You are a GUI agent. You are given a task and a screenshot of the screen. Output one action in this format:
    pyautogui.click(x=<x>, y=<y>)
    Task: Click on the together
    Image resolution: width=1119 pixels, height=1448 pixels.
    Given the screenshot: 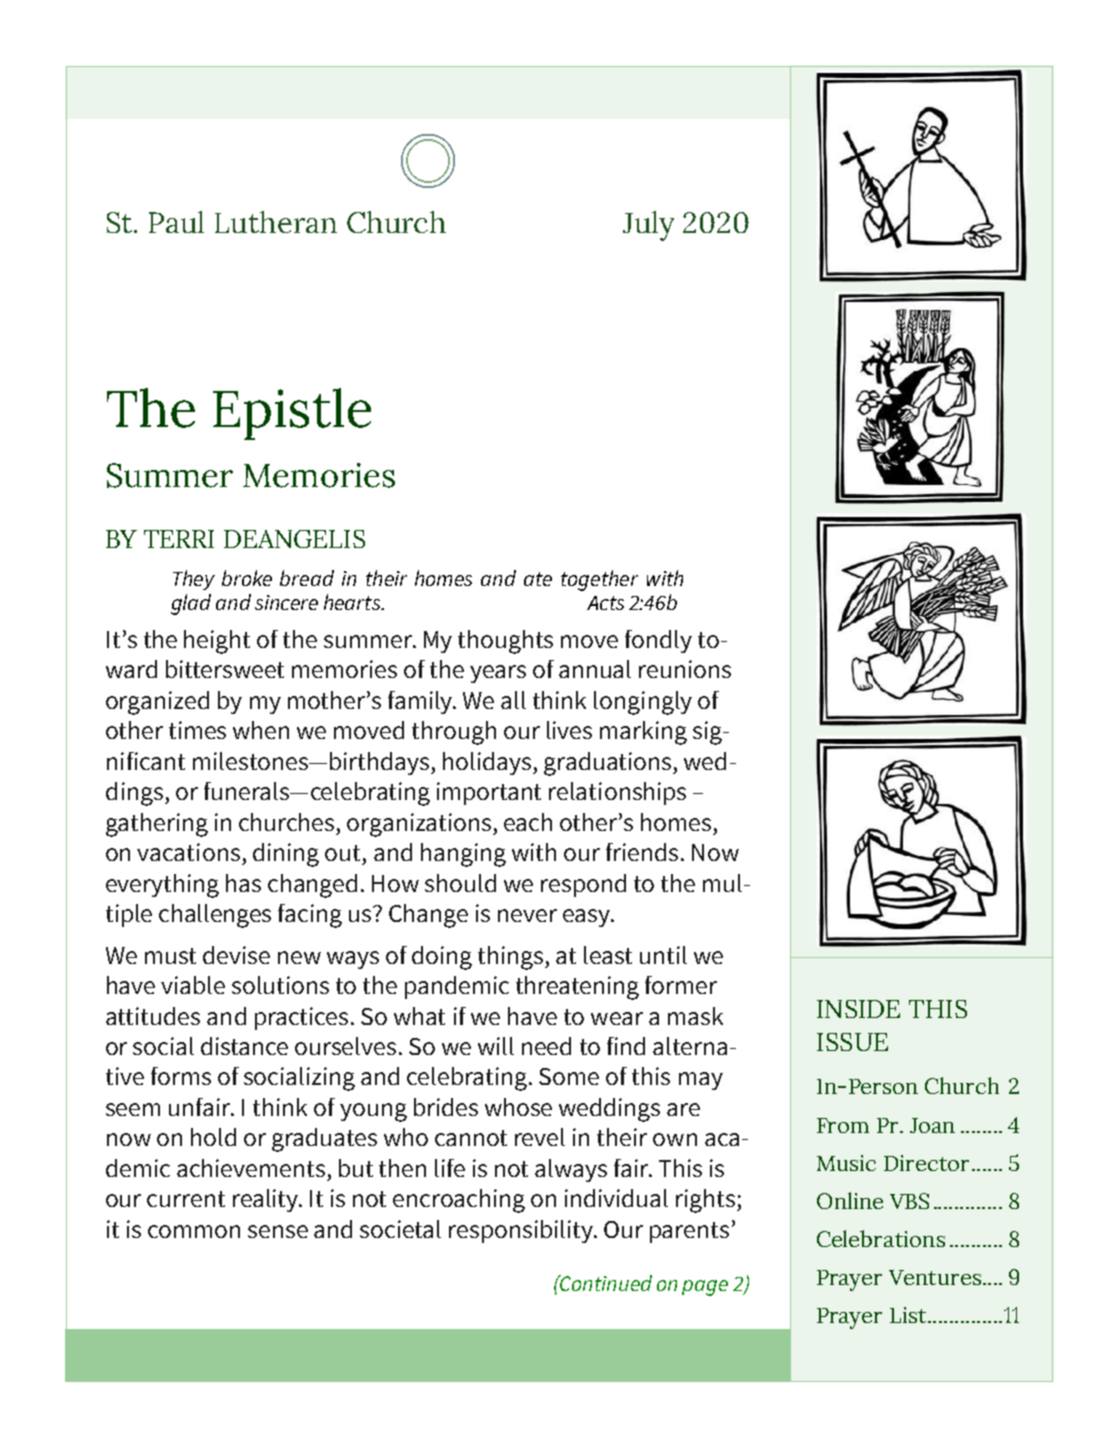 What is the action you would take?
    pyautogui.click(x=599, y=580)
